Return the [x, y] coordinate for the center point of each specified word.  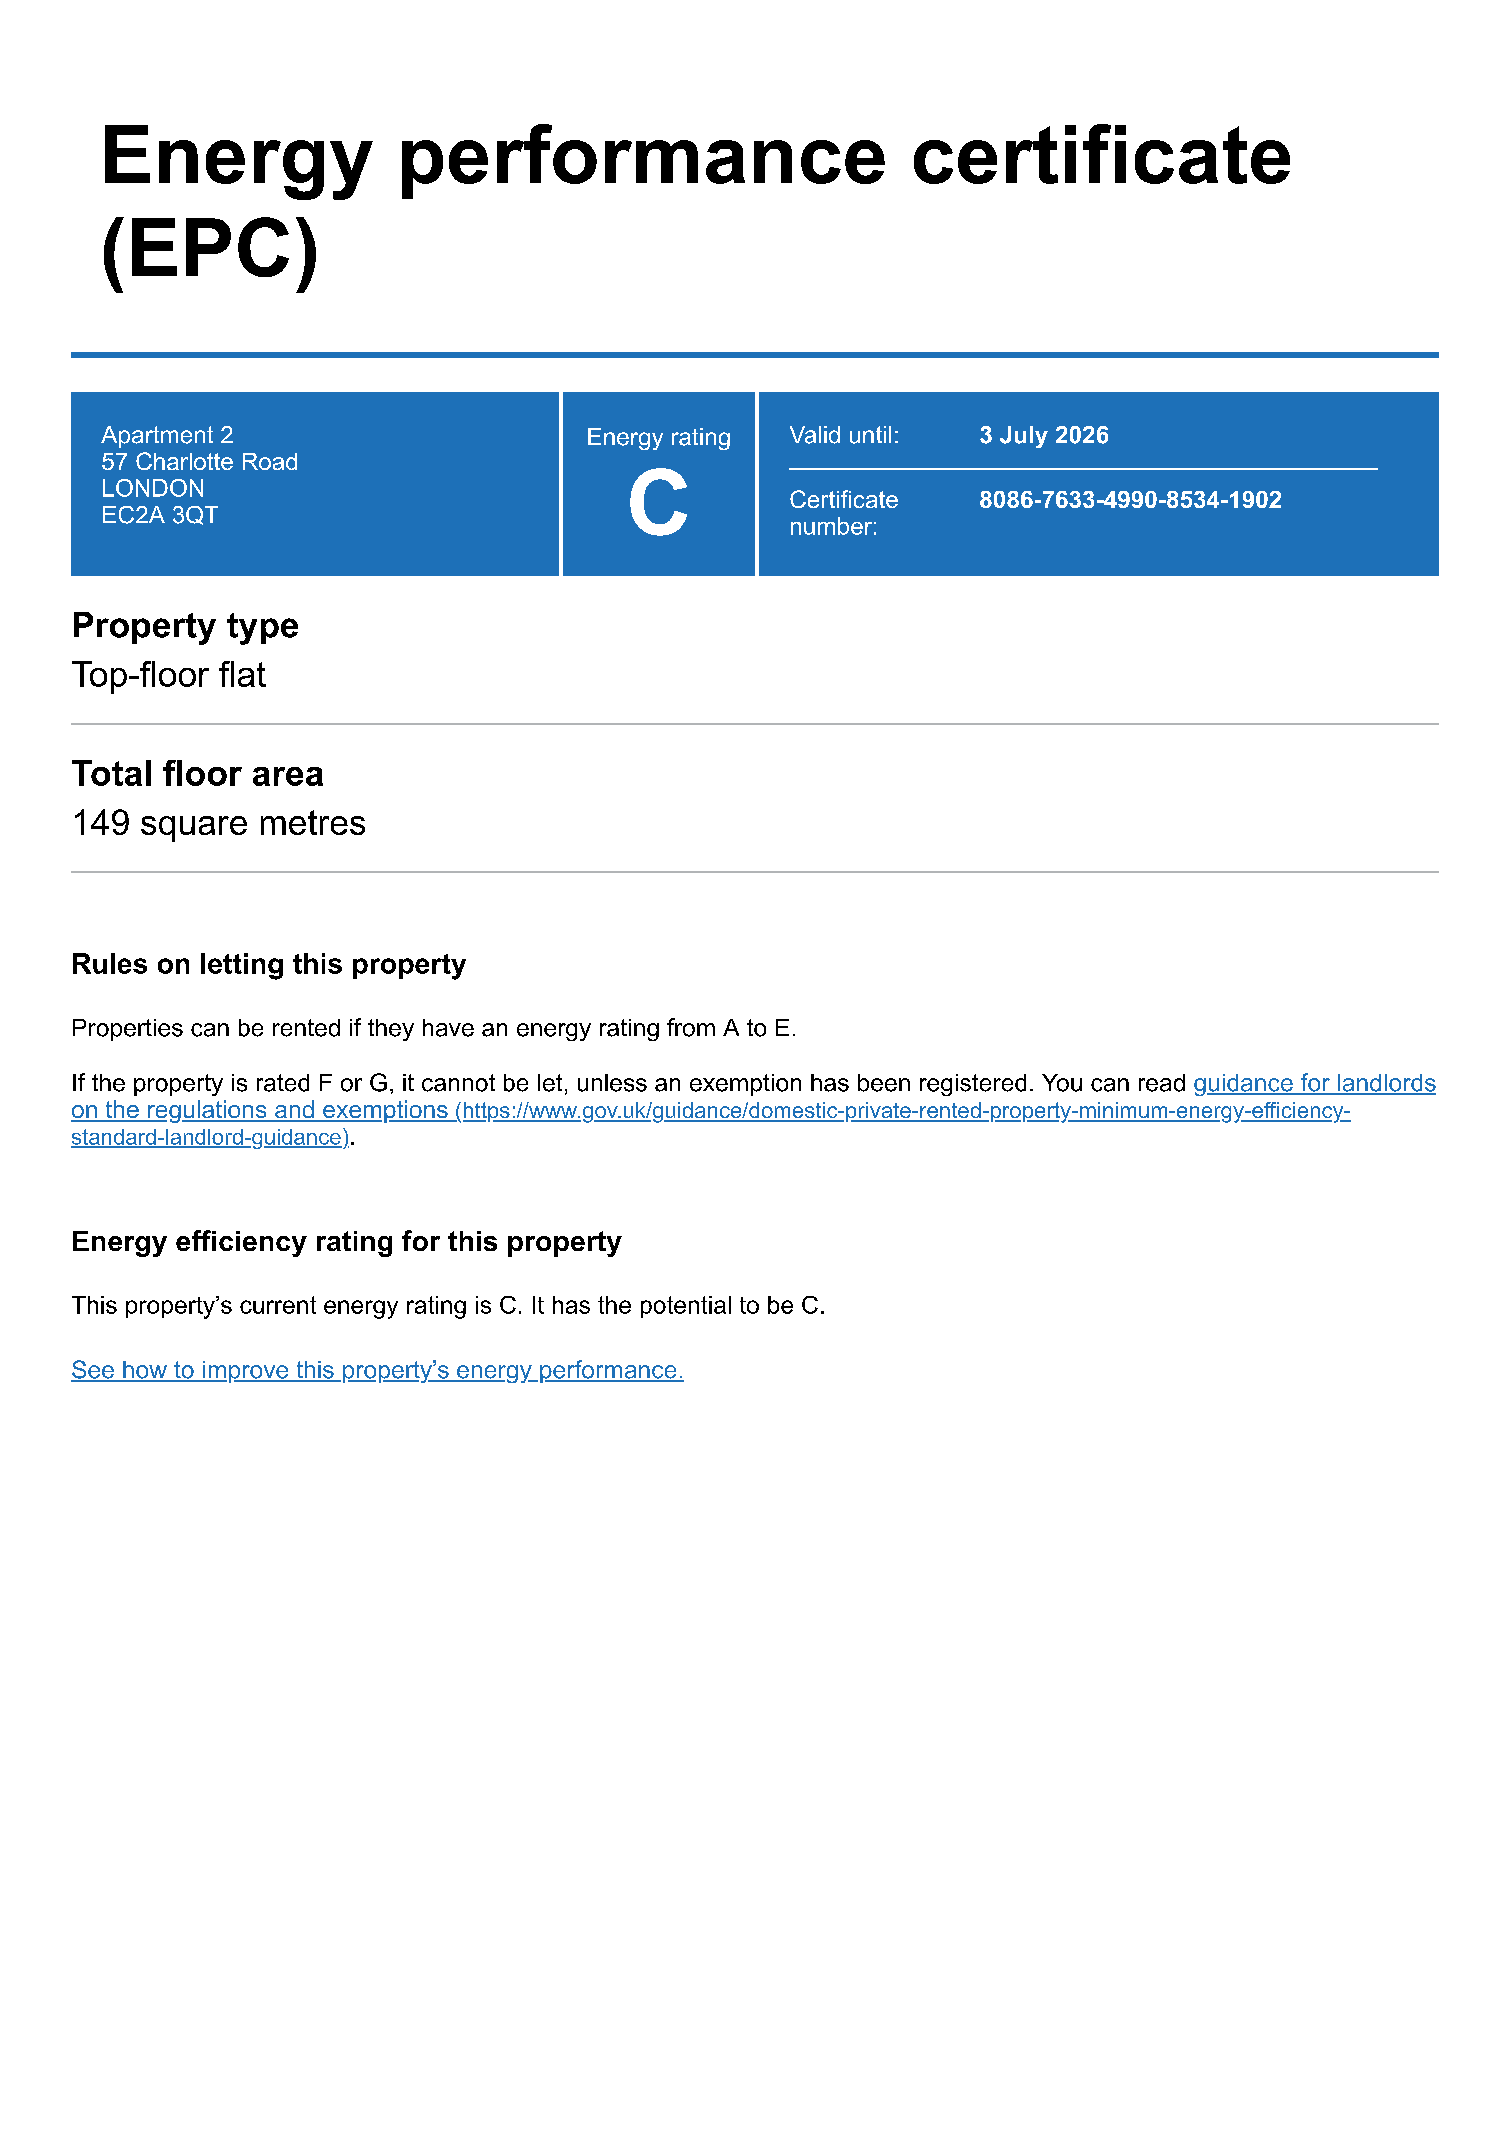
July [1024, 437]
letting [242, 966]
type [262, 629]
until [870, 435]
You [1062, 1083]
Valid [815, 435]
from [691, 1027]
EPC [210, 247]
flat [242, 674]
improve [245, 1372]
